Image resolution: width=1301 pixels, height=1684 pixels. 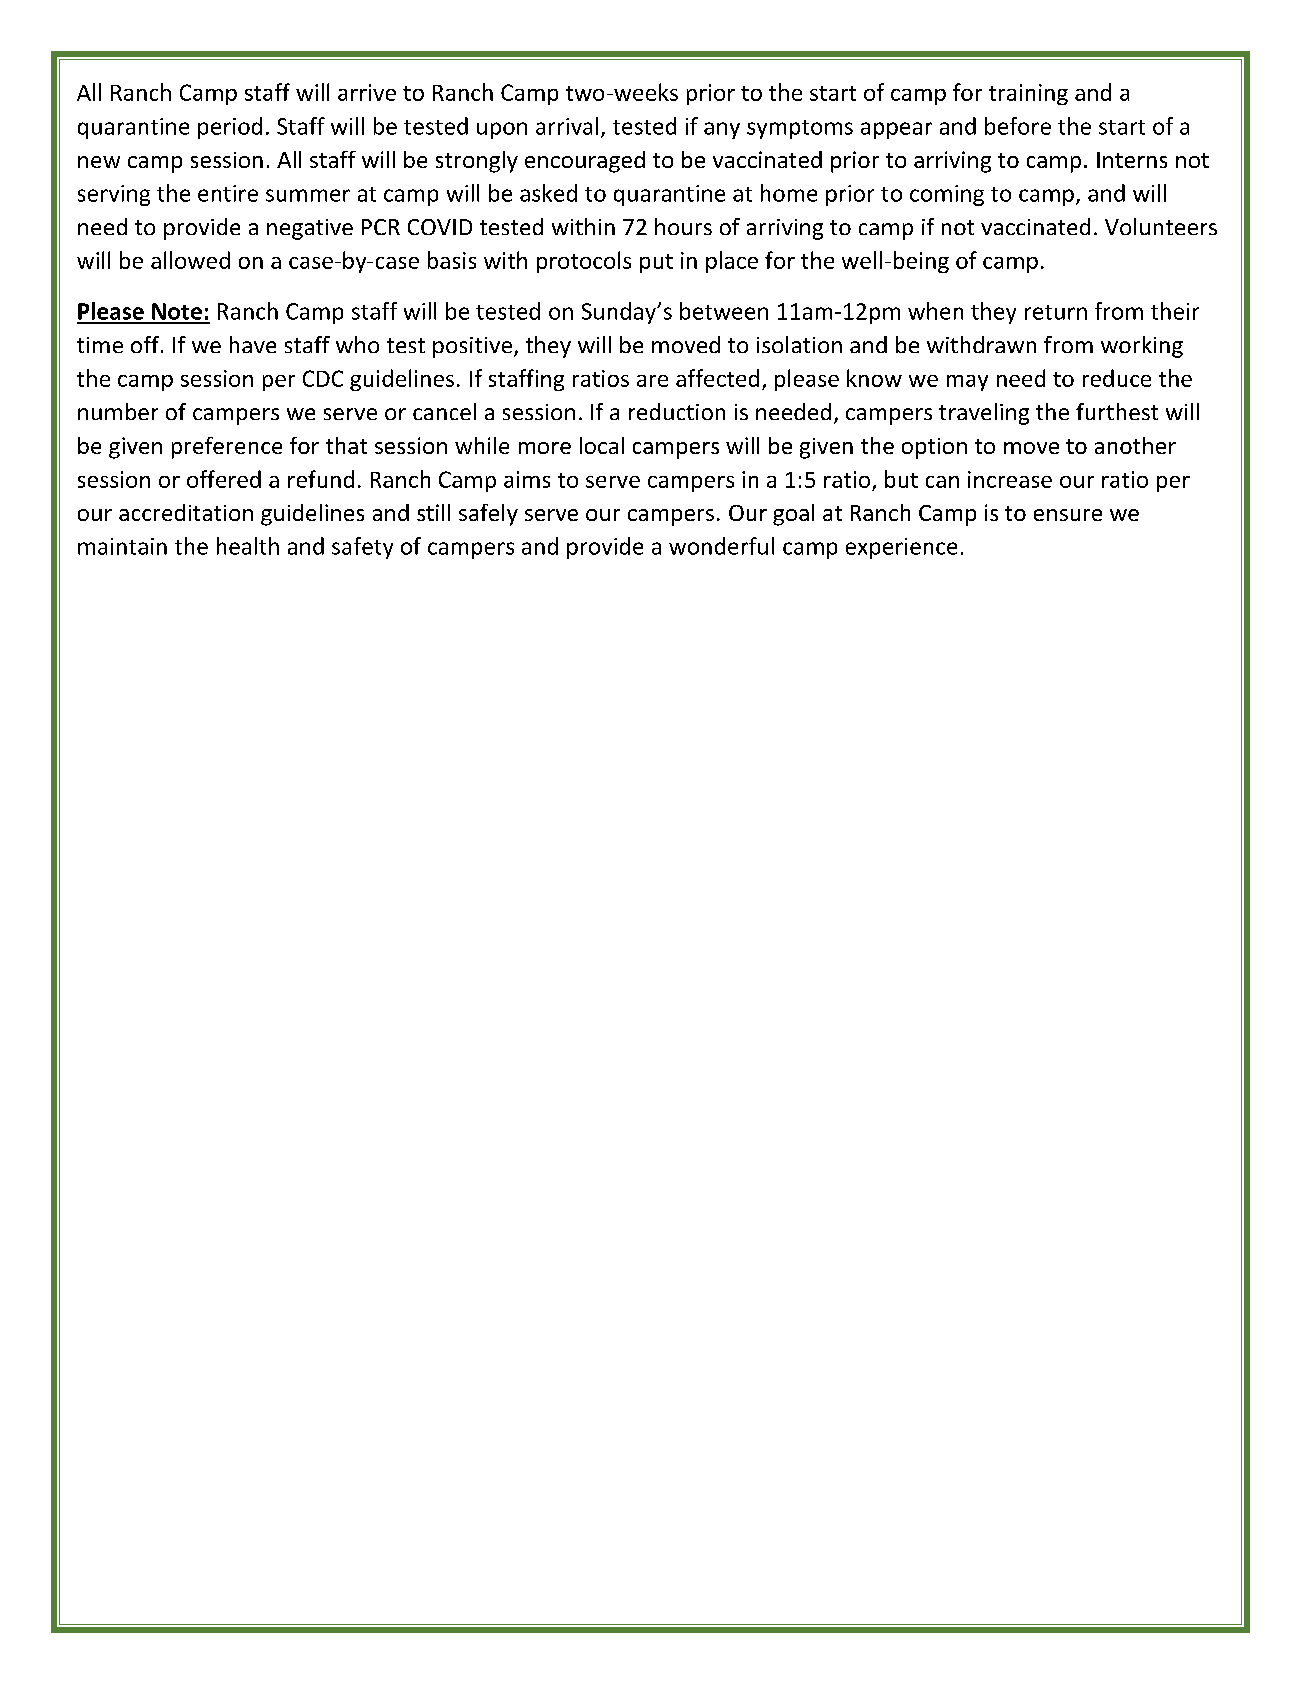 What do you see at coordinates (1056, 312) in the screenshot?
I see `return` at bounding box center [1056, 312].
